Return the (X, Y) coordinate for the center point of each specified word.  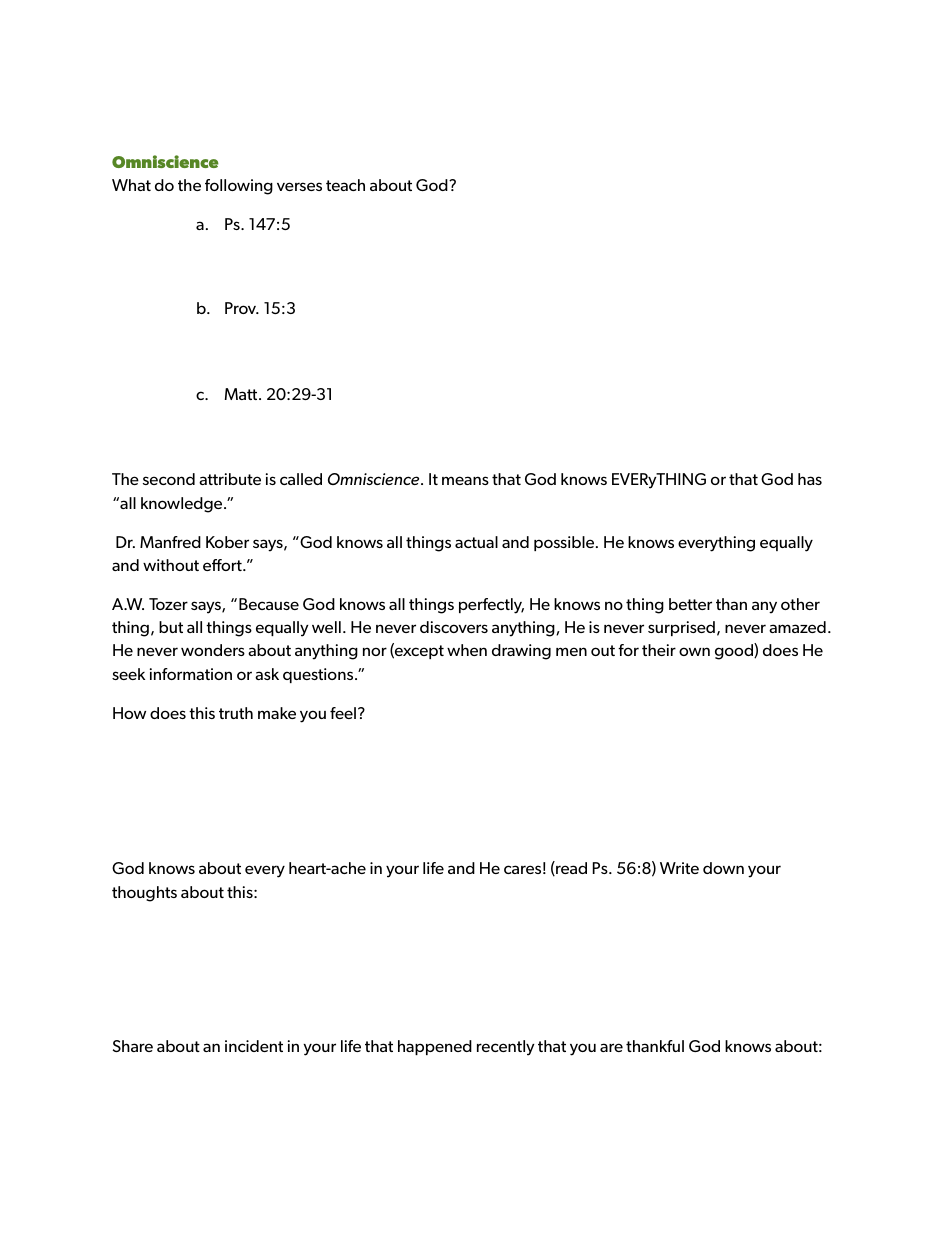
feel (343, 713)
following (239, 187)
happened (435, 1047)
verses (299, 186)
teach (345, 185)
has (810, 479)
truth (236, 713)
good (735, 651)
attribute (230, 479)
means (465, 480)
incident (254, 1046)
